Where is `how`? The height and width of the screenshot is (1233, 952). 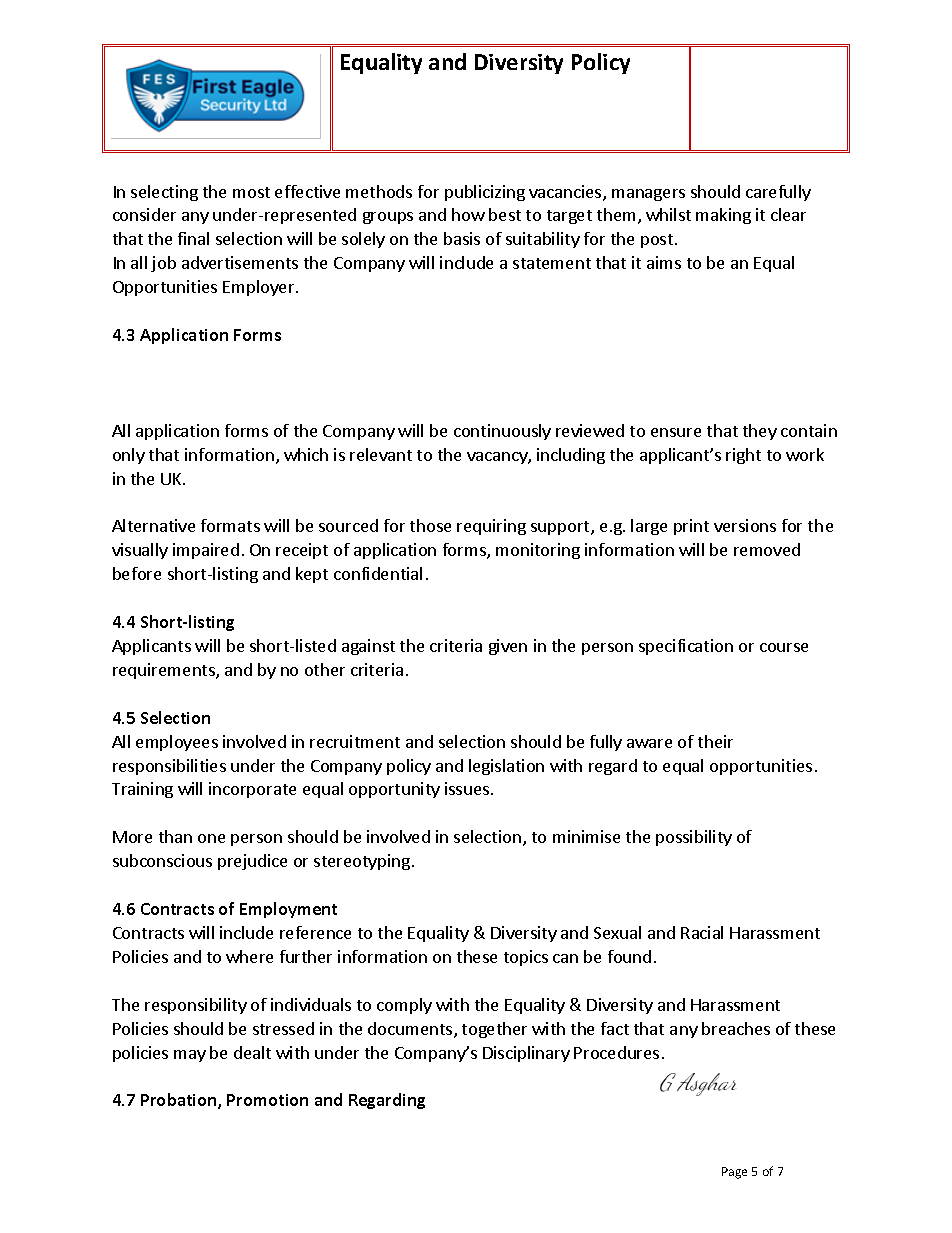
how is located at coordinates (468, 214).
